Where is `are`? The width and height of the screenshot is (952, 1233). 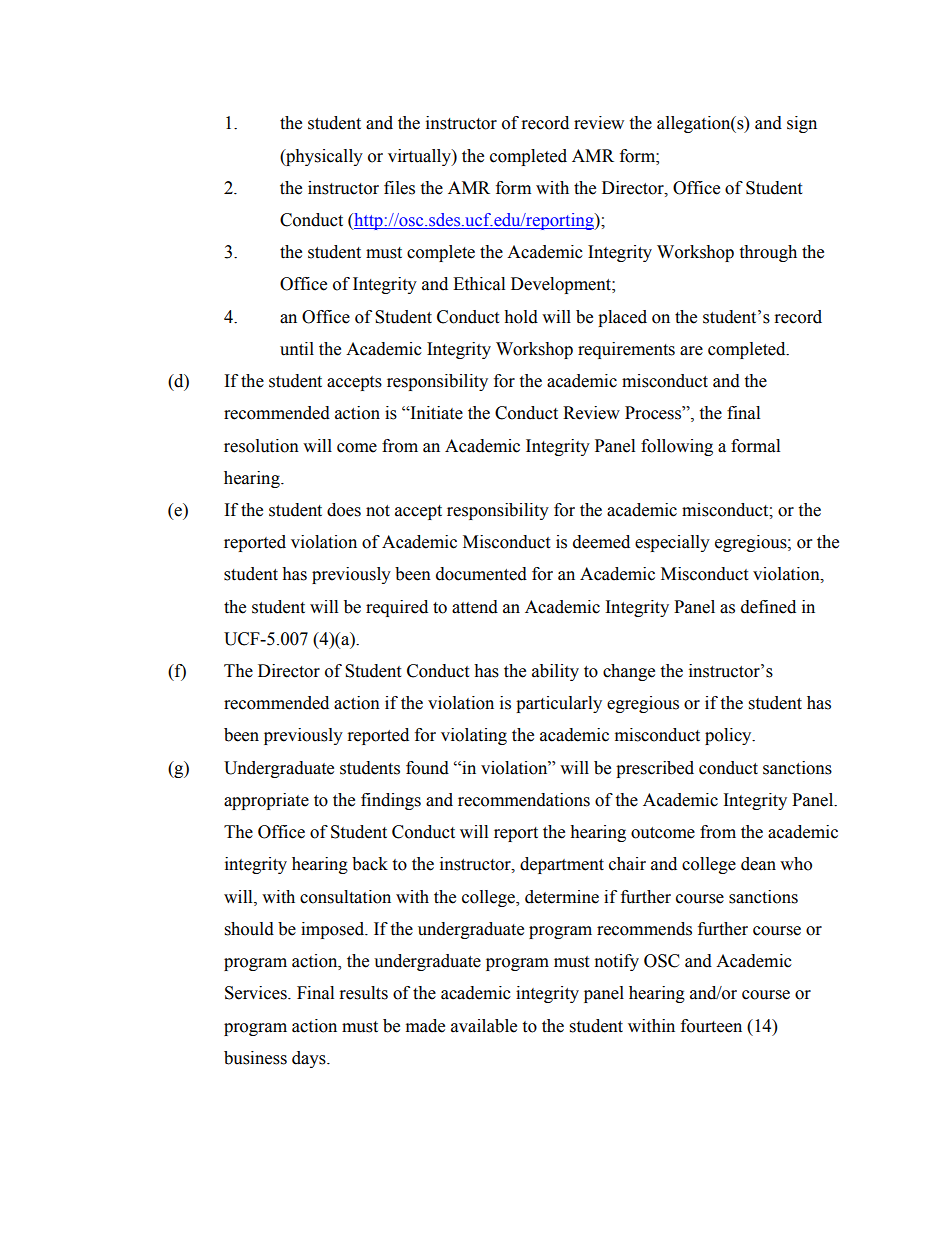
are is located at coordinates (691, 351).
